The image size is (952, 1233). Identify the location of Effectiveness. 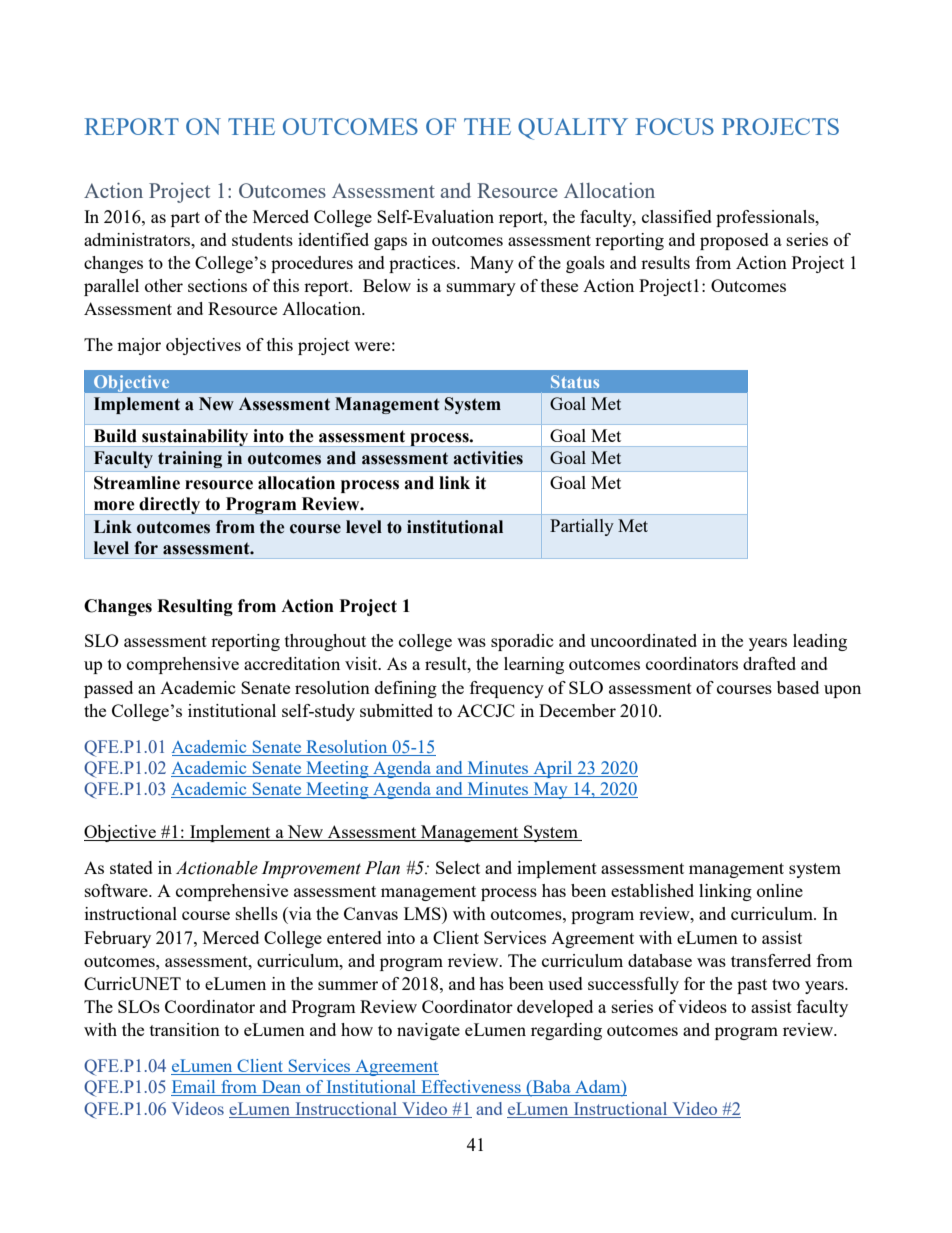
(471, 1088).
